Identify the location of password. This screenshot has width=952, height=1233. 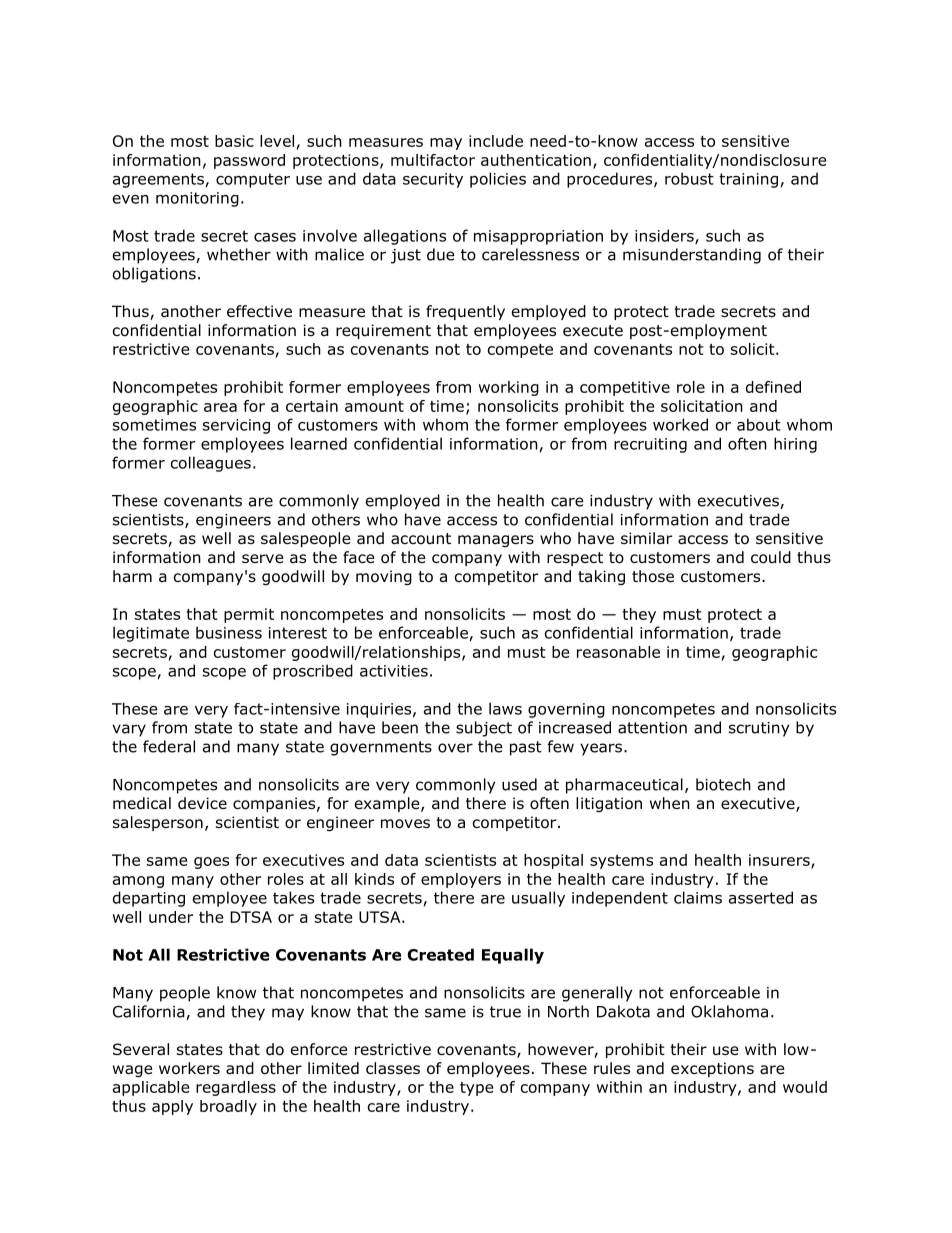
(249, 161).
